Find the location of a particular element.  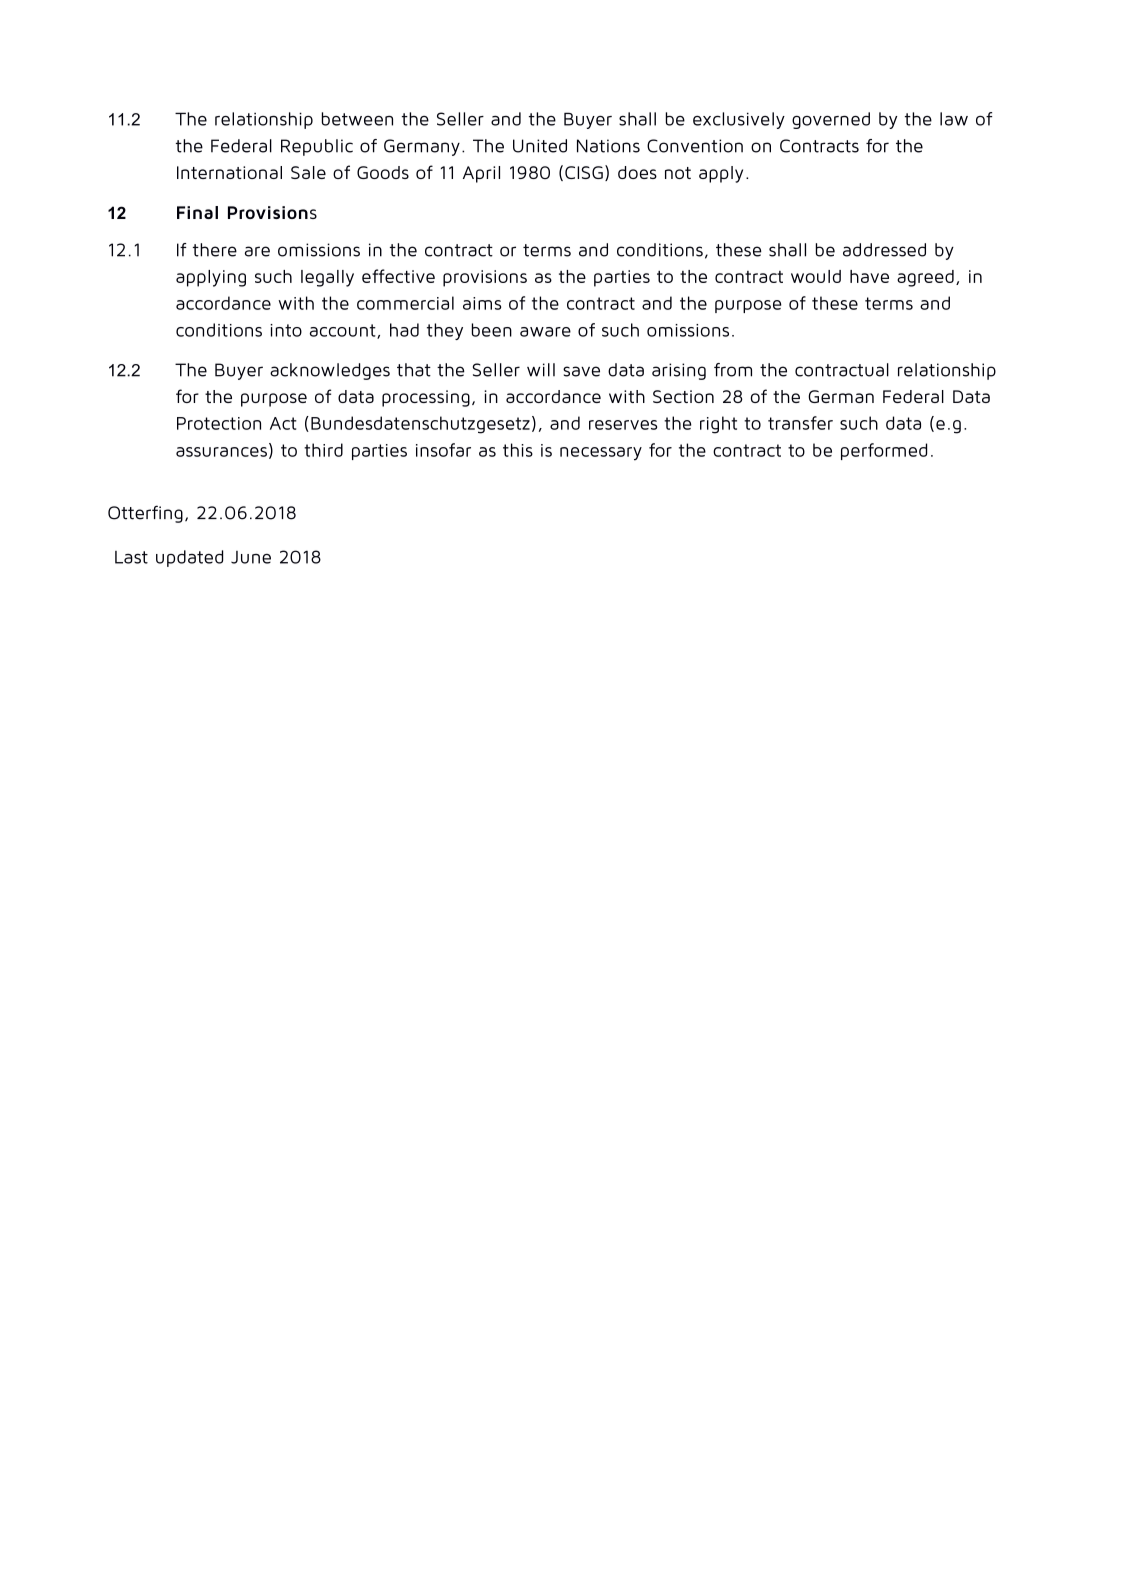

performed is located at coordinates (884, 451).
